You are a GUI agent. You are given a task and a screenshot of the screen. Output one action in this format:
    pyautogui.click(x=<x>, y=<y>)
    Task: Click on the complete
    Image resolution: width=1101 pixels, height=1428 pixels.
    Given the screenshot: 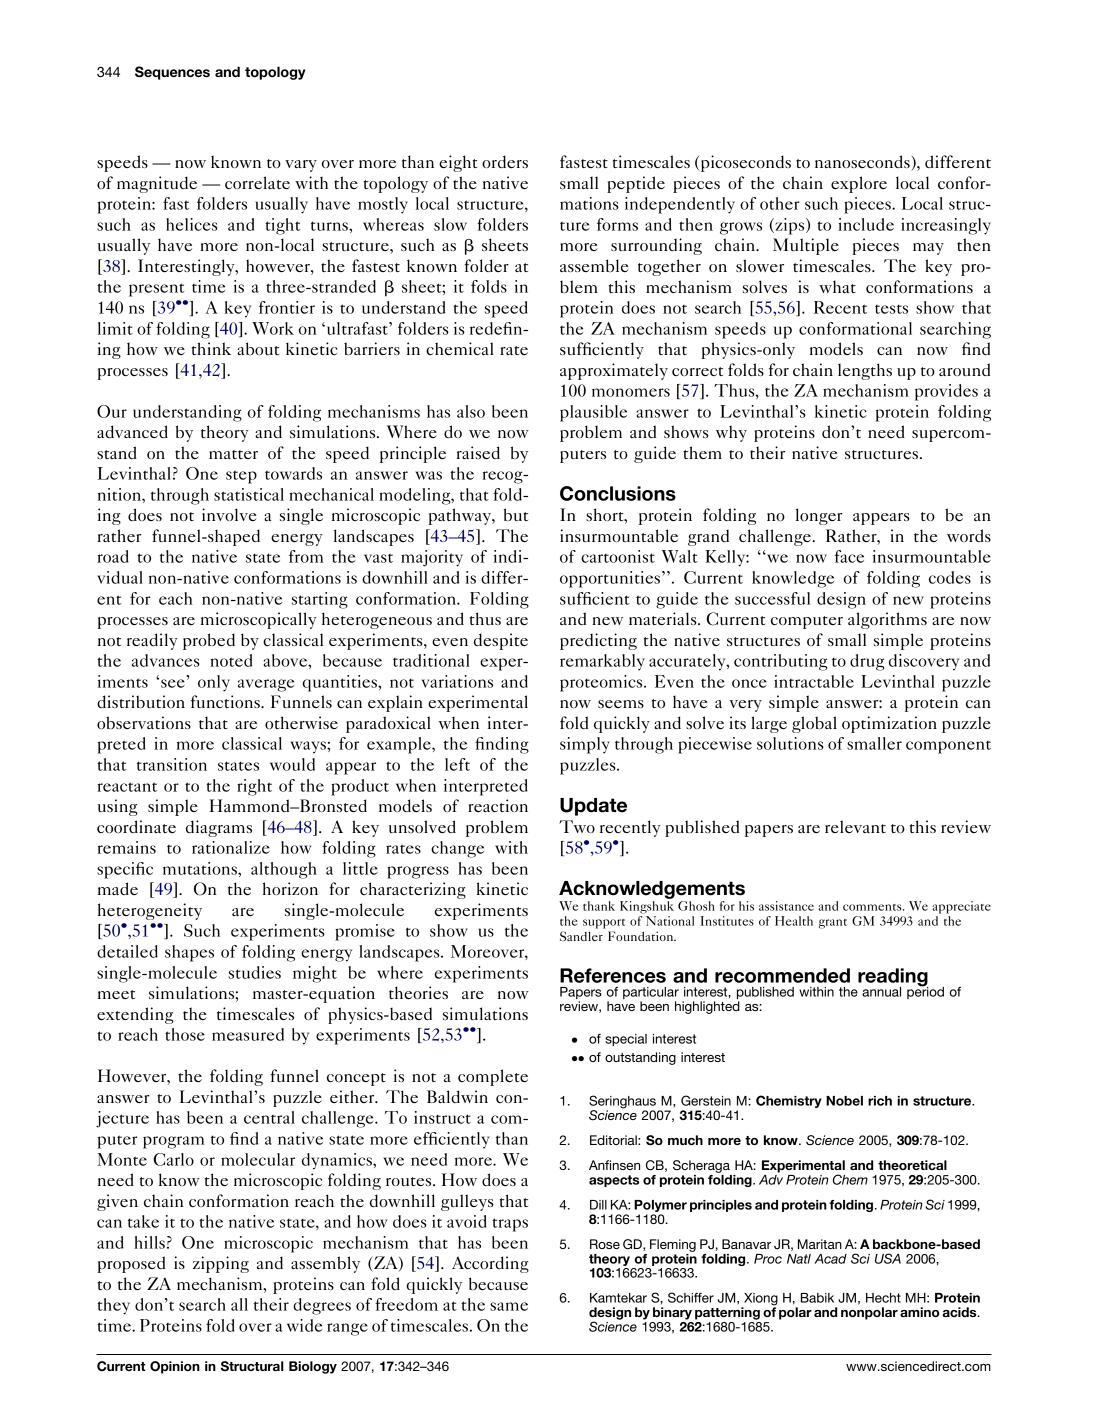 What is the action you would take?
    pyautogui.click(x=493, y=1077)
